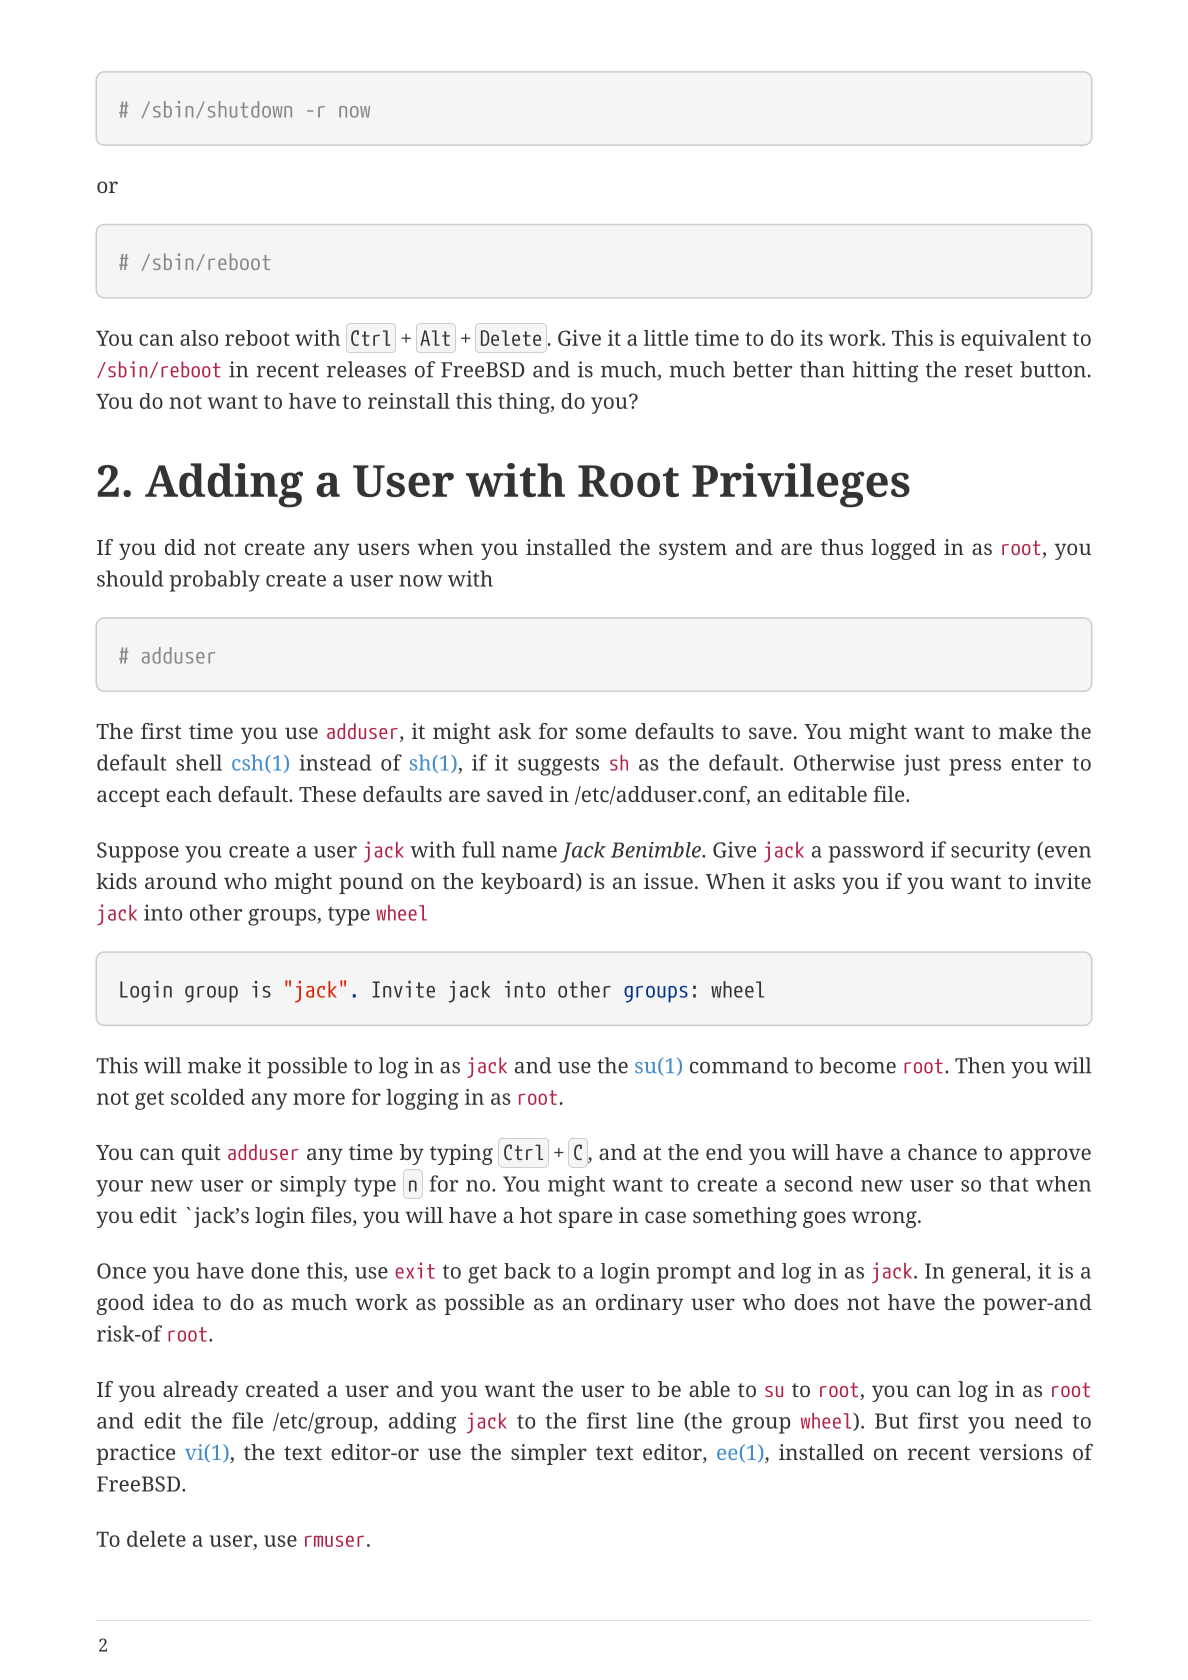  What do you see at coordinates (200, 1391) in the screenshot?
I see `already` at bounding box center [200, 1391].
